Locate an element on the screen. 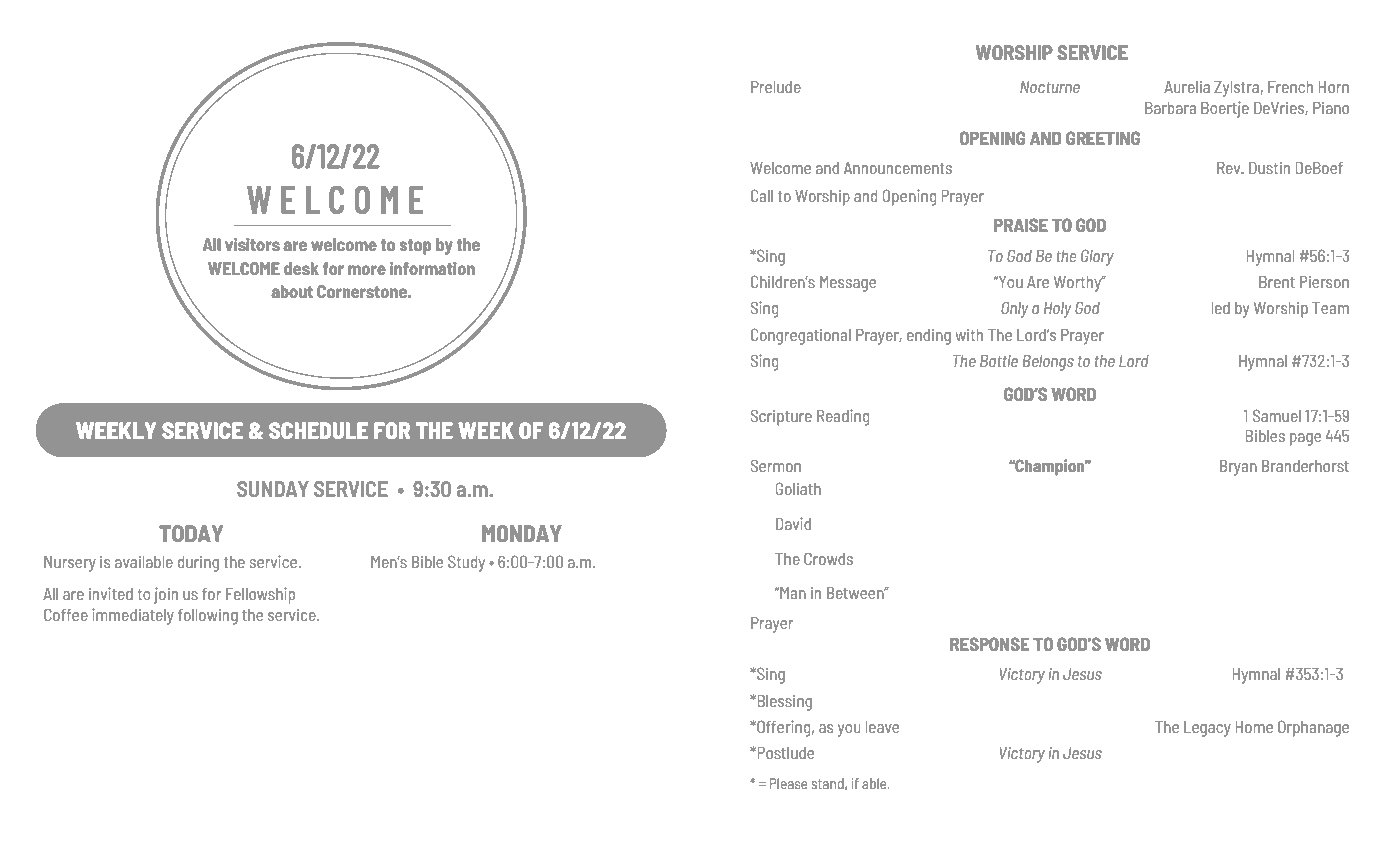 The width and height of the screenshot is (1400, 850). about is located at coordinates (292, 291).
